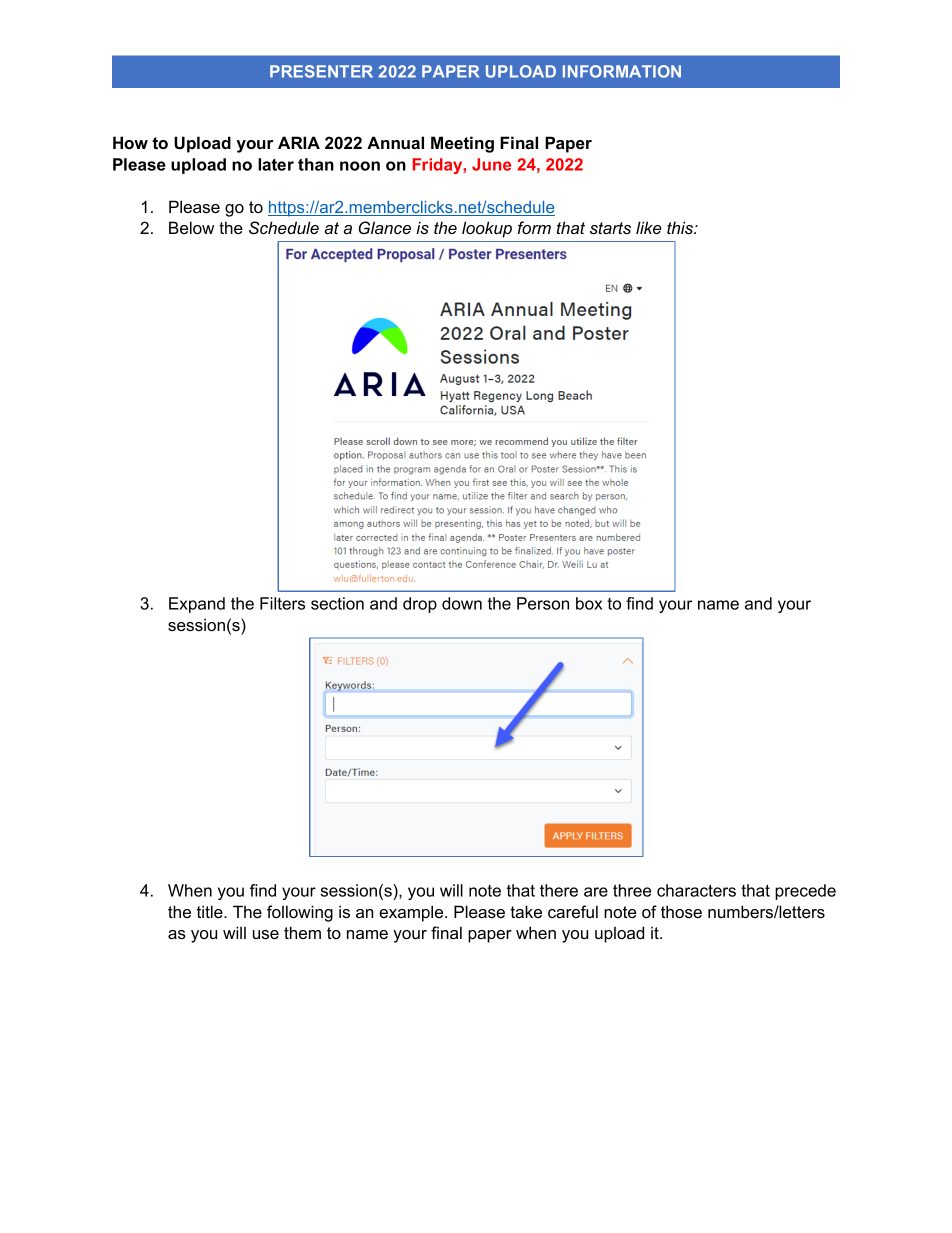 The image size is (952, 1233). What do you see at coordinates (130, 142) in the document?
I see `How` at bounding box center [130, 142].
